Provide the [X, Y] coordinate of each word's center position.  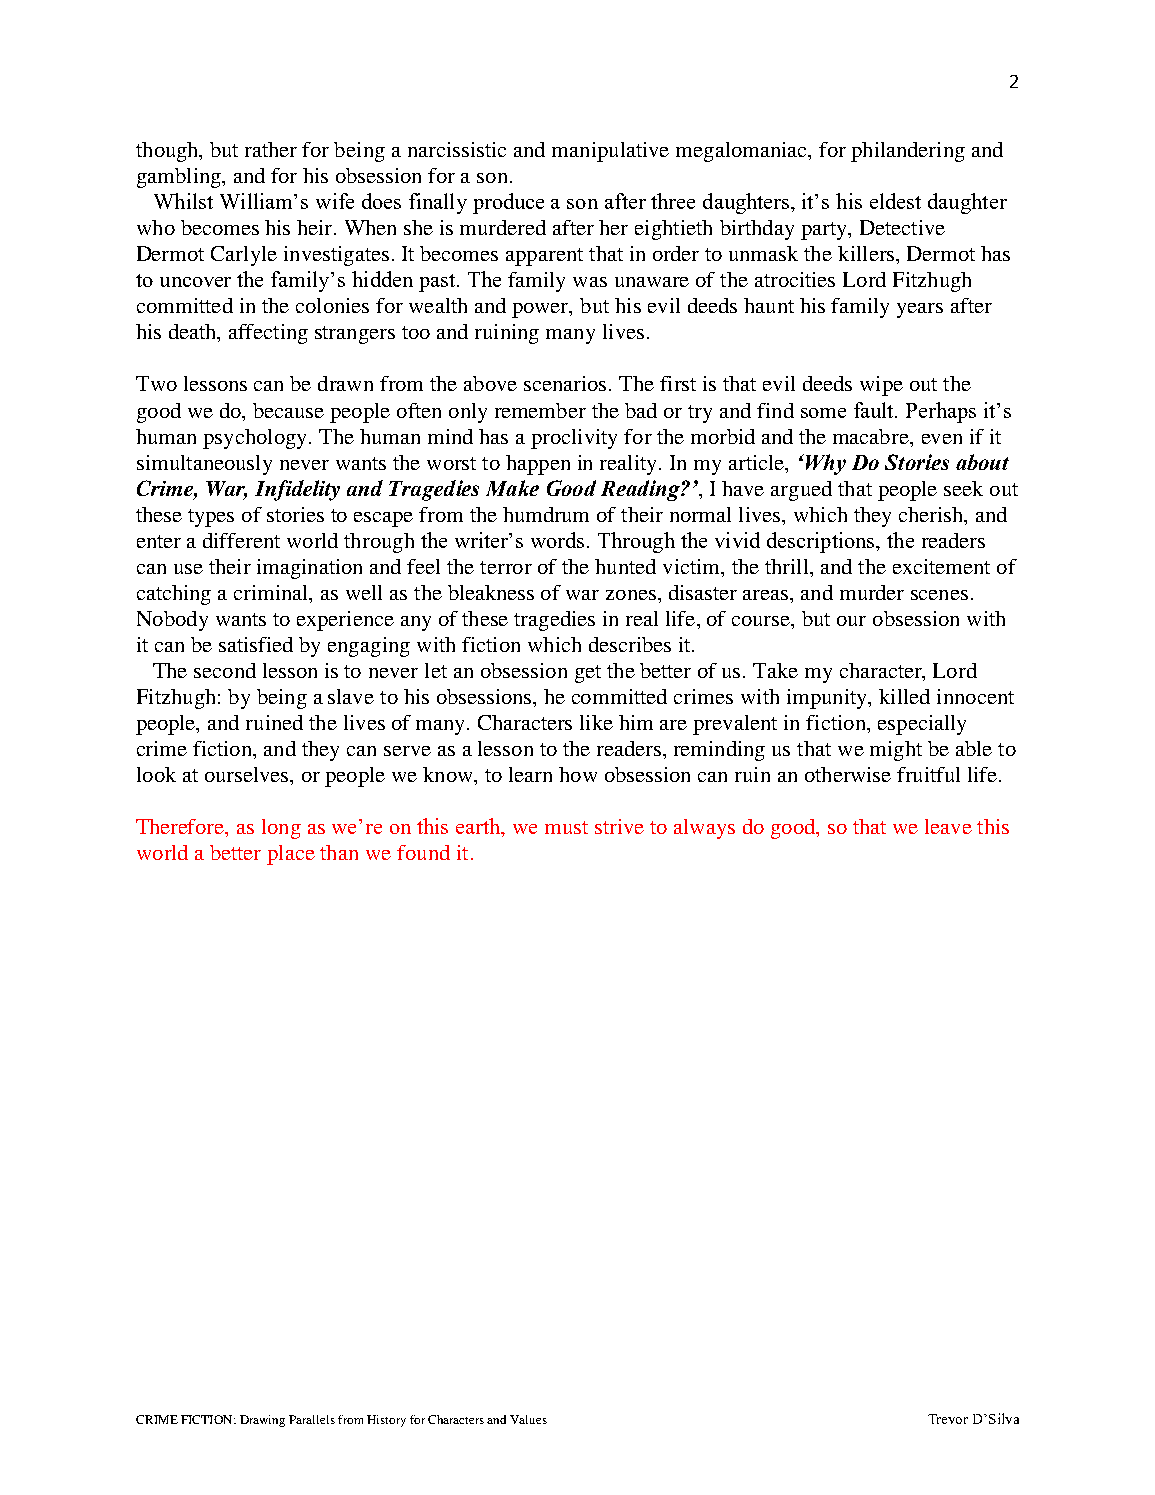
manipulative [610, 152]
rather [271, 149]
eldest [895, 201]
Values [528, 1419]
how [578, 774]
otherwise [848, 774]
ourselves [248, 774]
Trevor [948, 1419]
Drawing [262, 1421]
